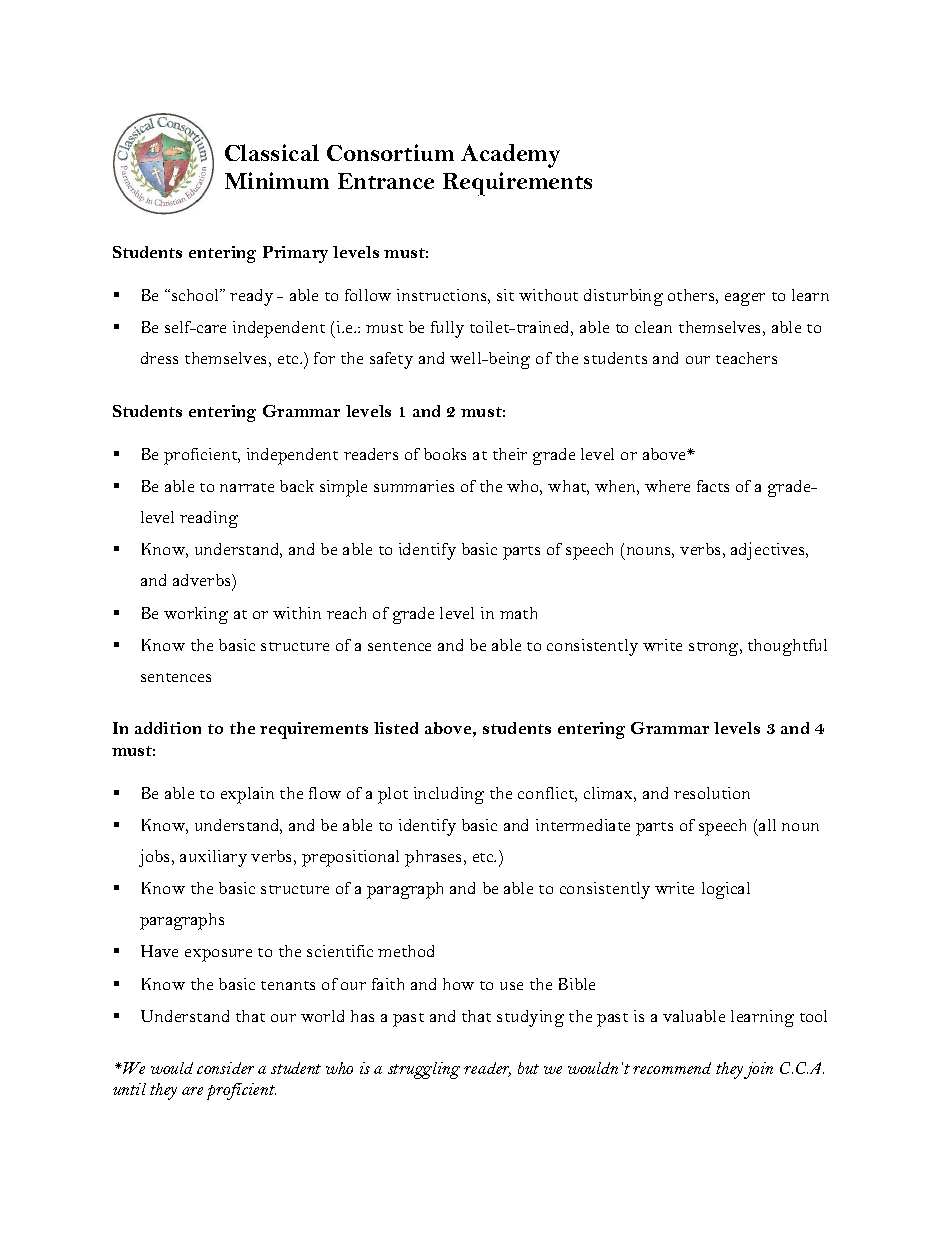 The height and width of the image is (1233, 952). I want to click on eager, so click(745, 299).
